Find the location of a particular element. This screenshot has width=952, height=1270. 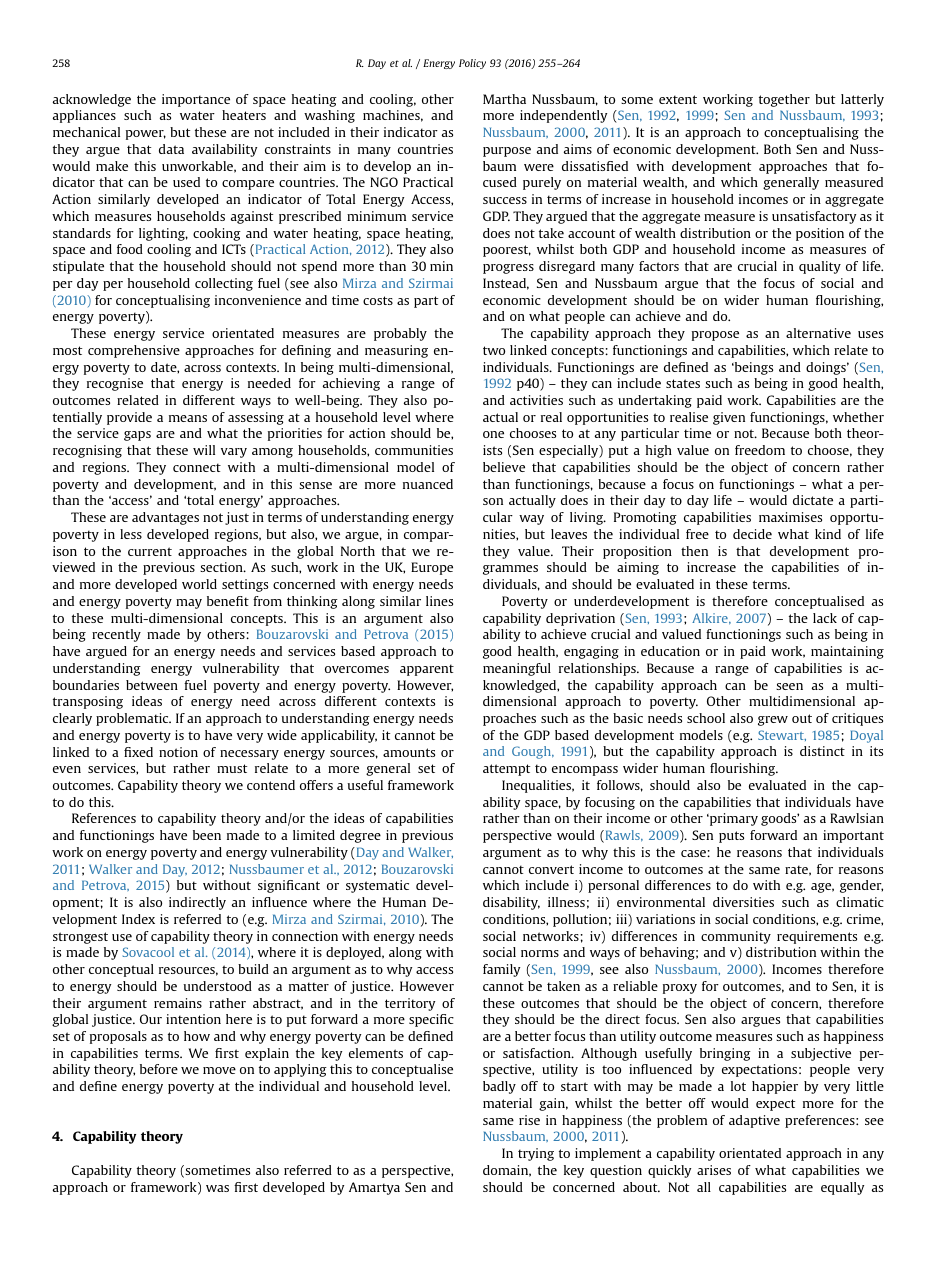

puts is located at coordinates (731, 837).
